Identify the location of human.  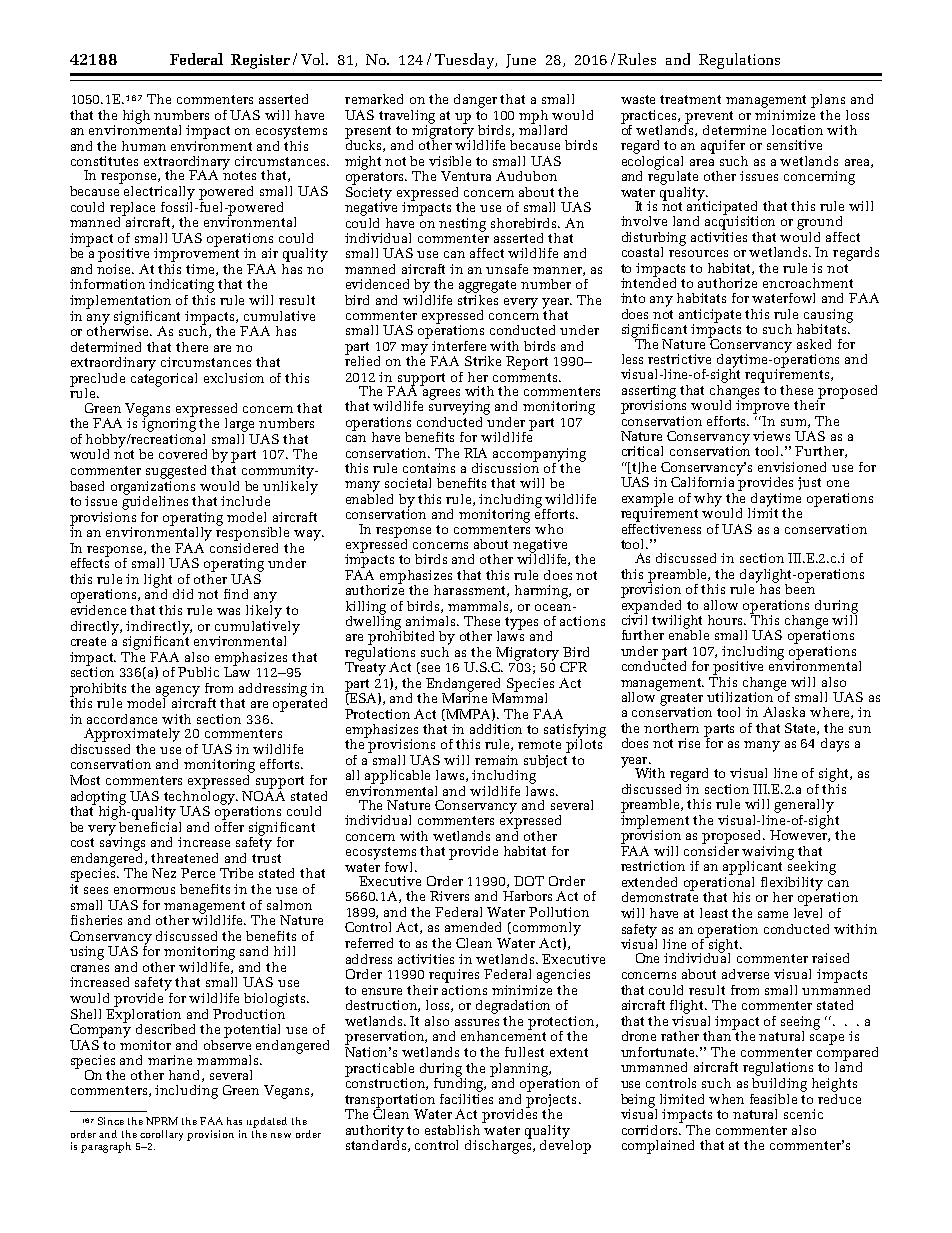
(144, 146).
